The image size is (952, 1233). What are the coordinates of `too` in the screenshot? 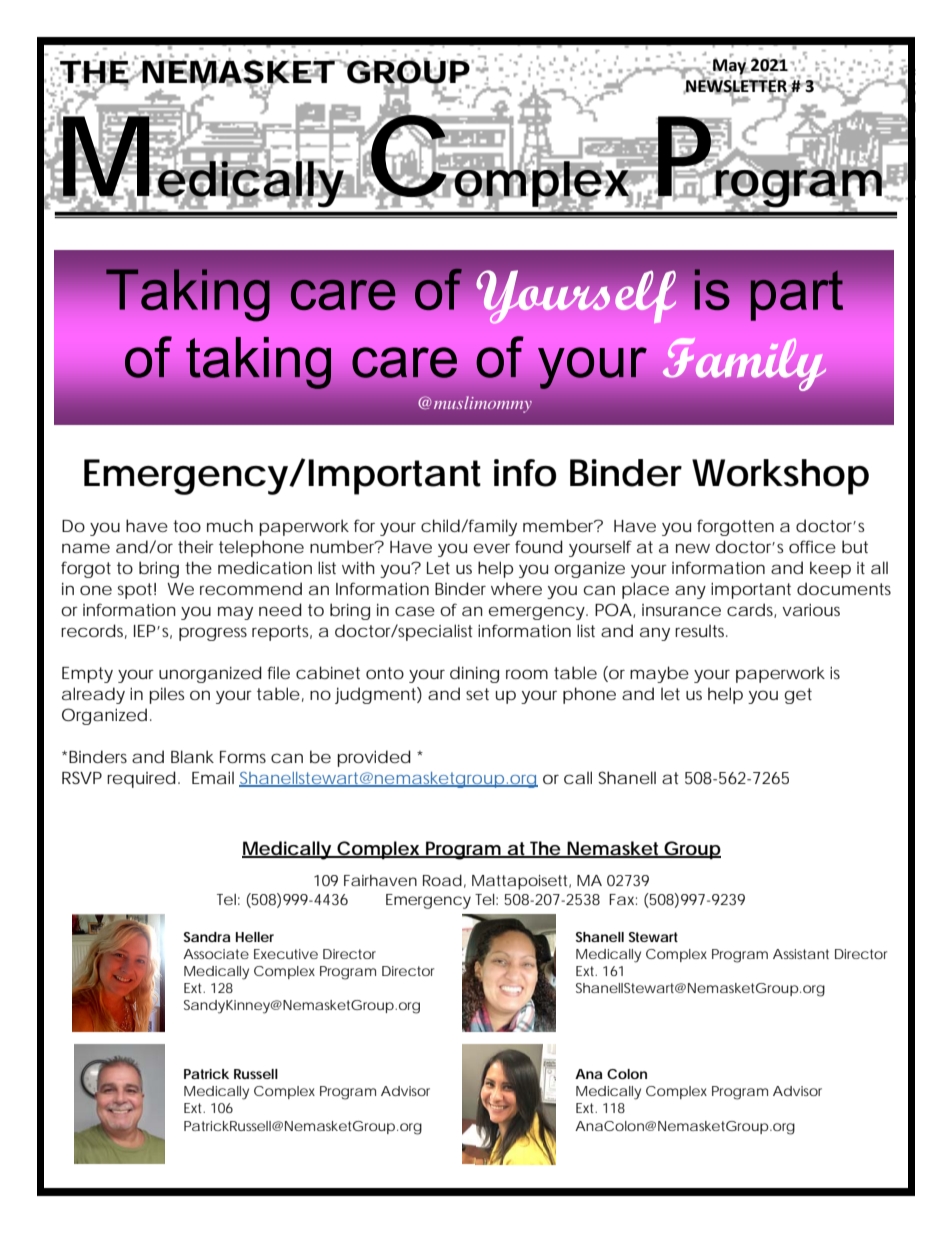 It's located at (187, 526).
